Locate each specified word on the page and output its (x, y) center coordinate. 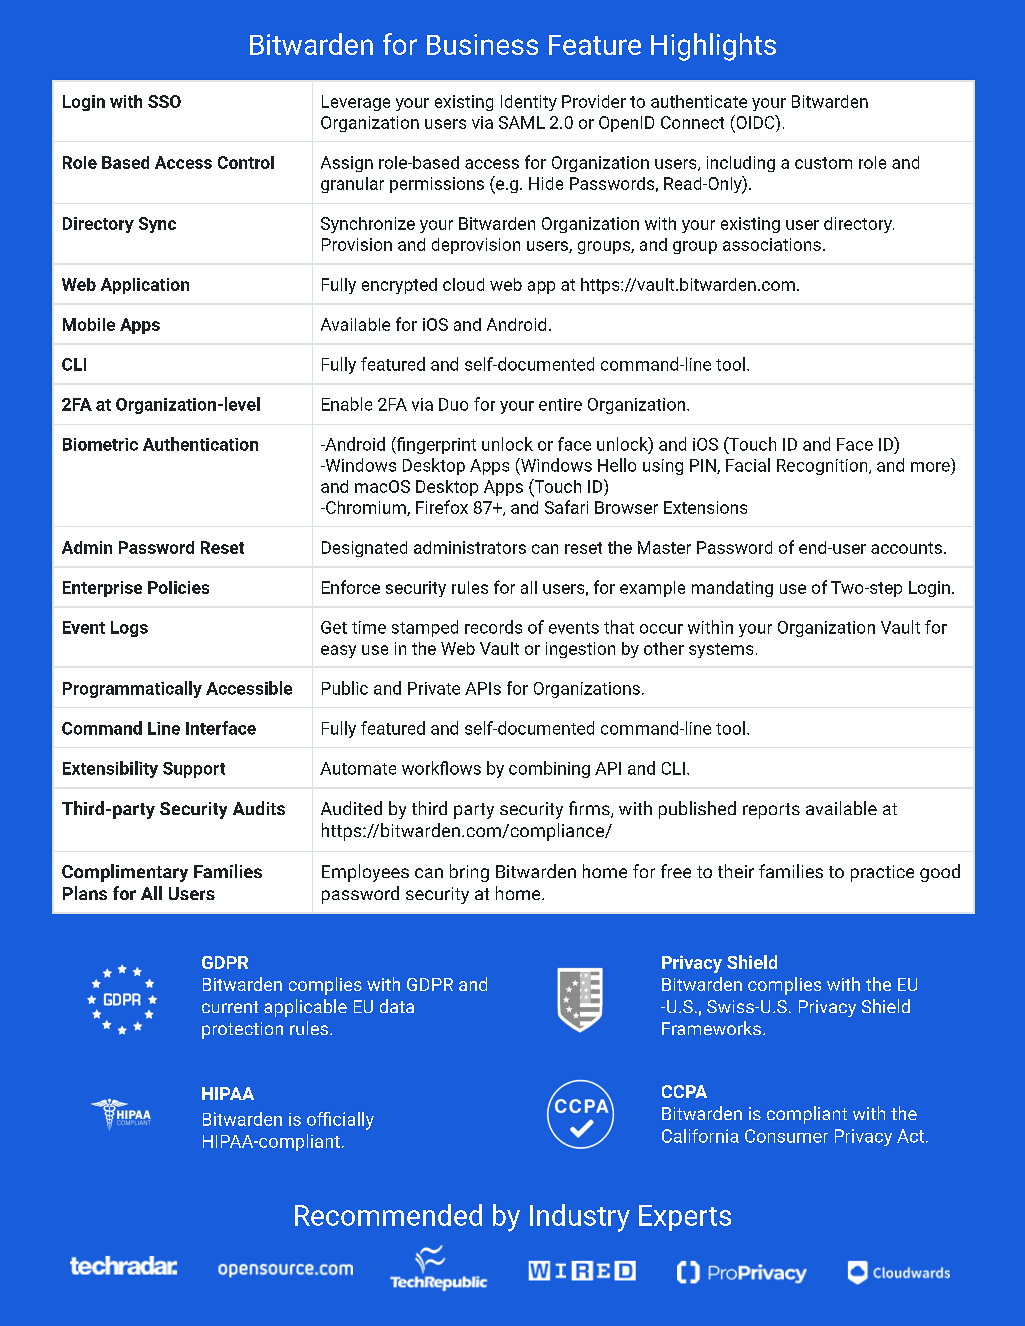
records (493, 627)
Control (246, 162)
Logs (129, 629)
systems (721, 650)
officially (340, 1121)
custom (823, 163)
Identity (529, 103)
